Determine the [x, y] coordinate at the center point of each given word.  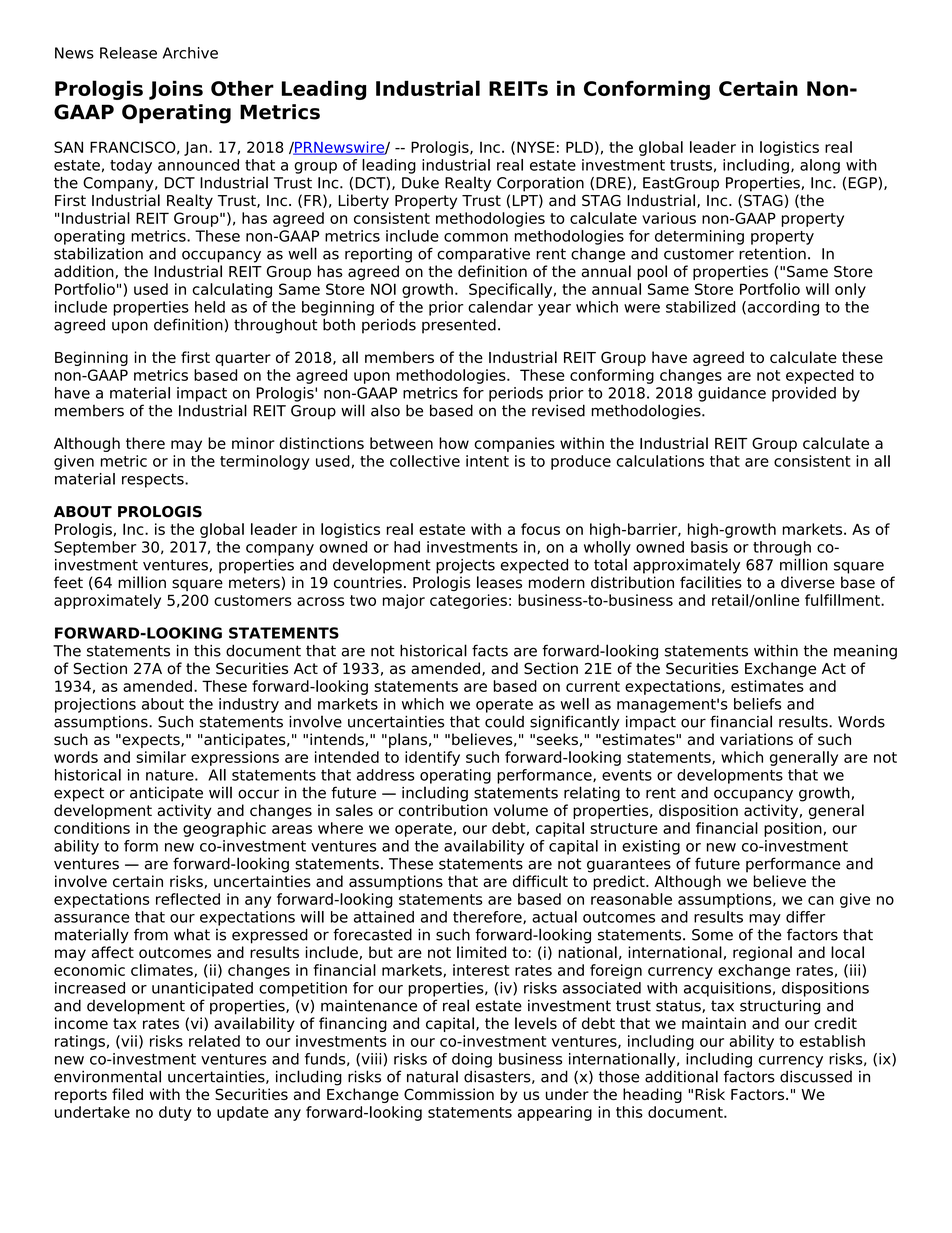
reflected [188, 899]
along [820, 166]
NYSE [536, 147]
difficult [540, 881]
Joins [176, 90]
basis [709, 547]
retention [772, 254]
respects [154, 481]
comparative [483, 255]
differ [805, 917]
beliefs [757, 704]
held [210, 307]
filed [127, 1094]
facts [490, 650]
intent [487, 461]
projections [95, 705]
